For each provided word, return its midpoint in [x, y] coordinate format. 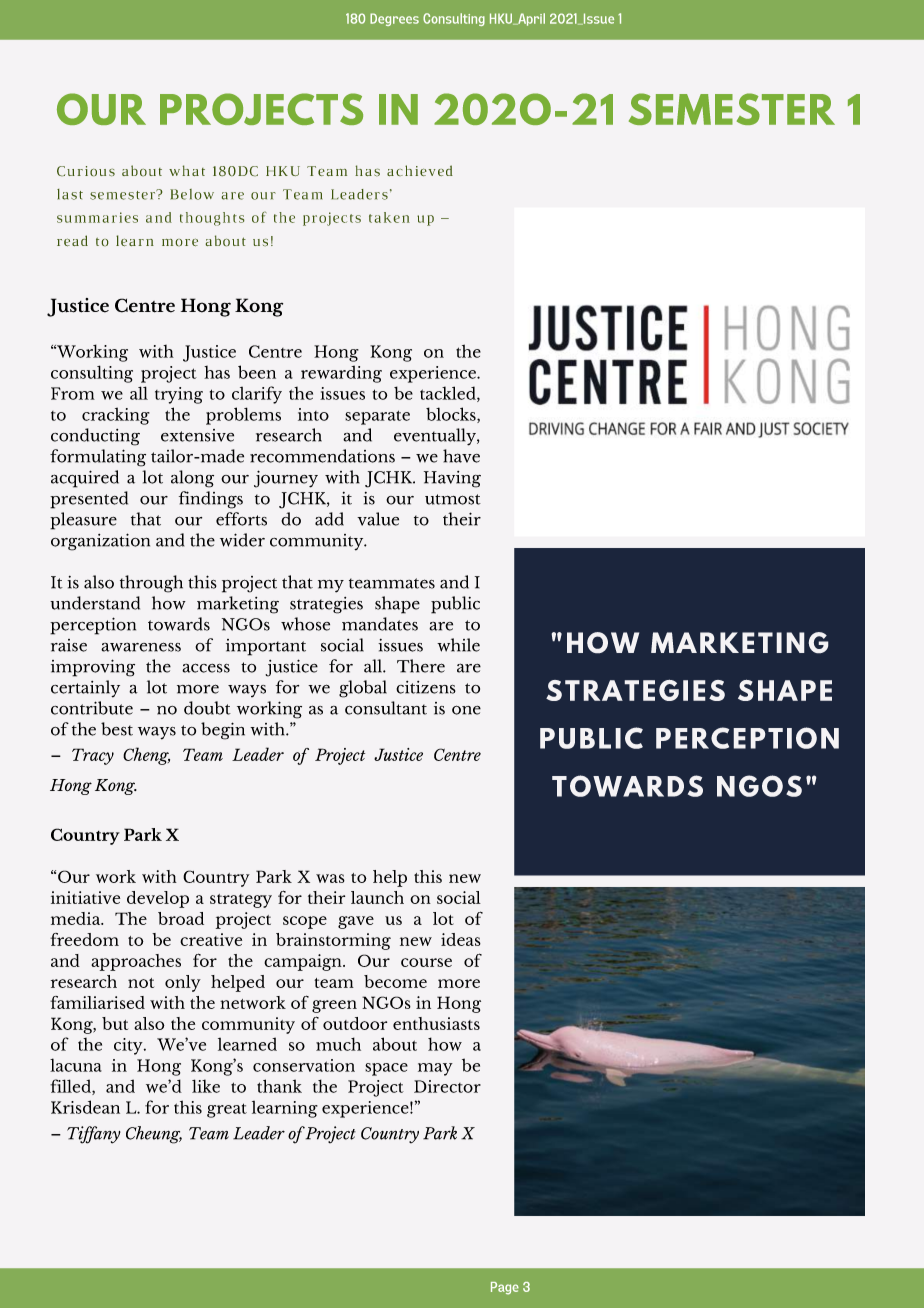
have [461, 456]
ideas [461, 939]
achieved [420, 170]
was [330, 878]
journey [286, 479]
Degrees [394, 19]
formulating [98, 458]
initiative [85, 897]
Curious [86, 171]
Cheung [154, 1135]
